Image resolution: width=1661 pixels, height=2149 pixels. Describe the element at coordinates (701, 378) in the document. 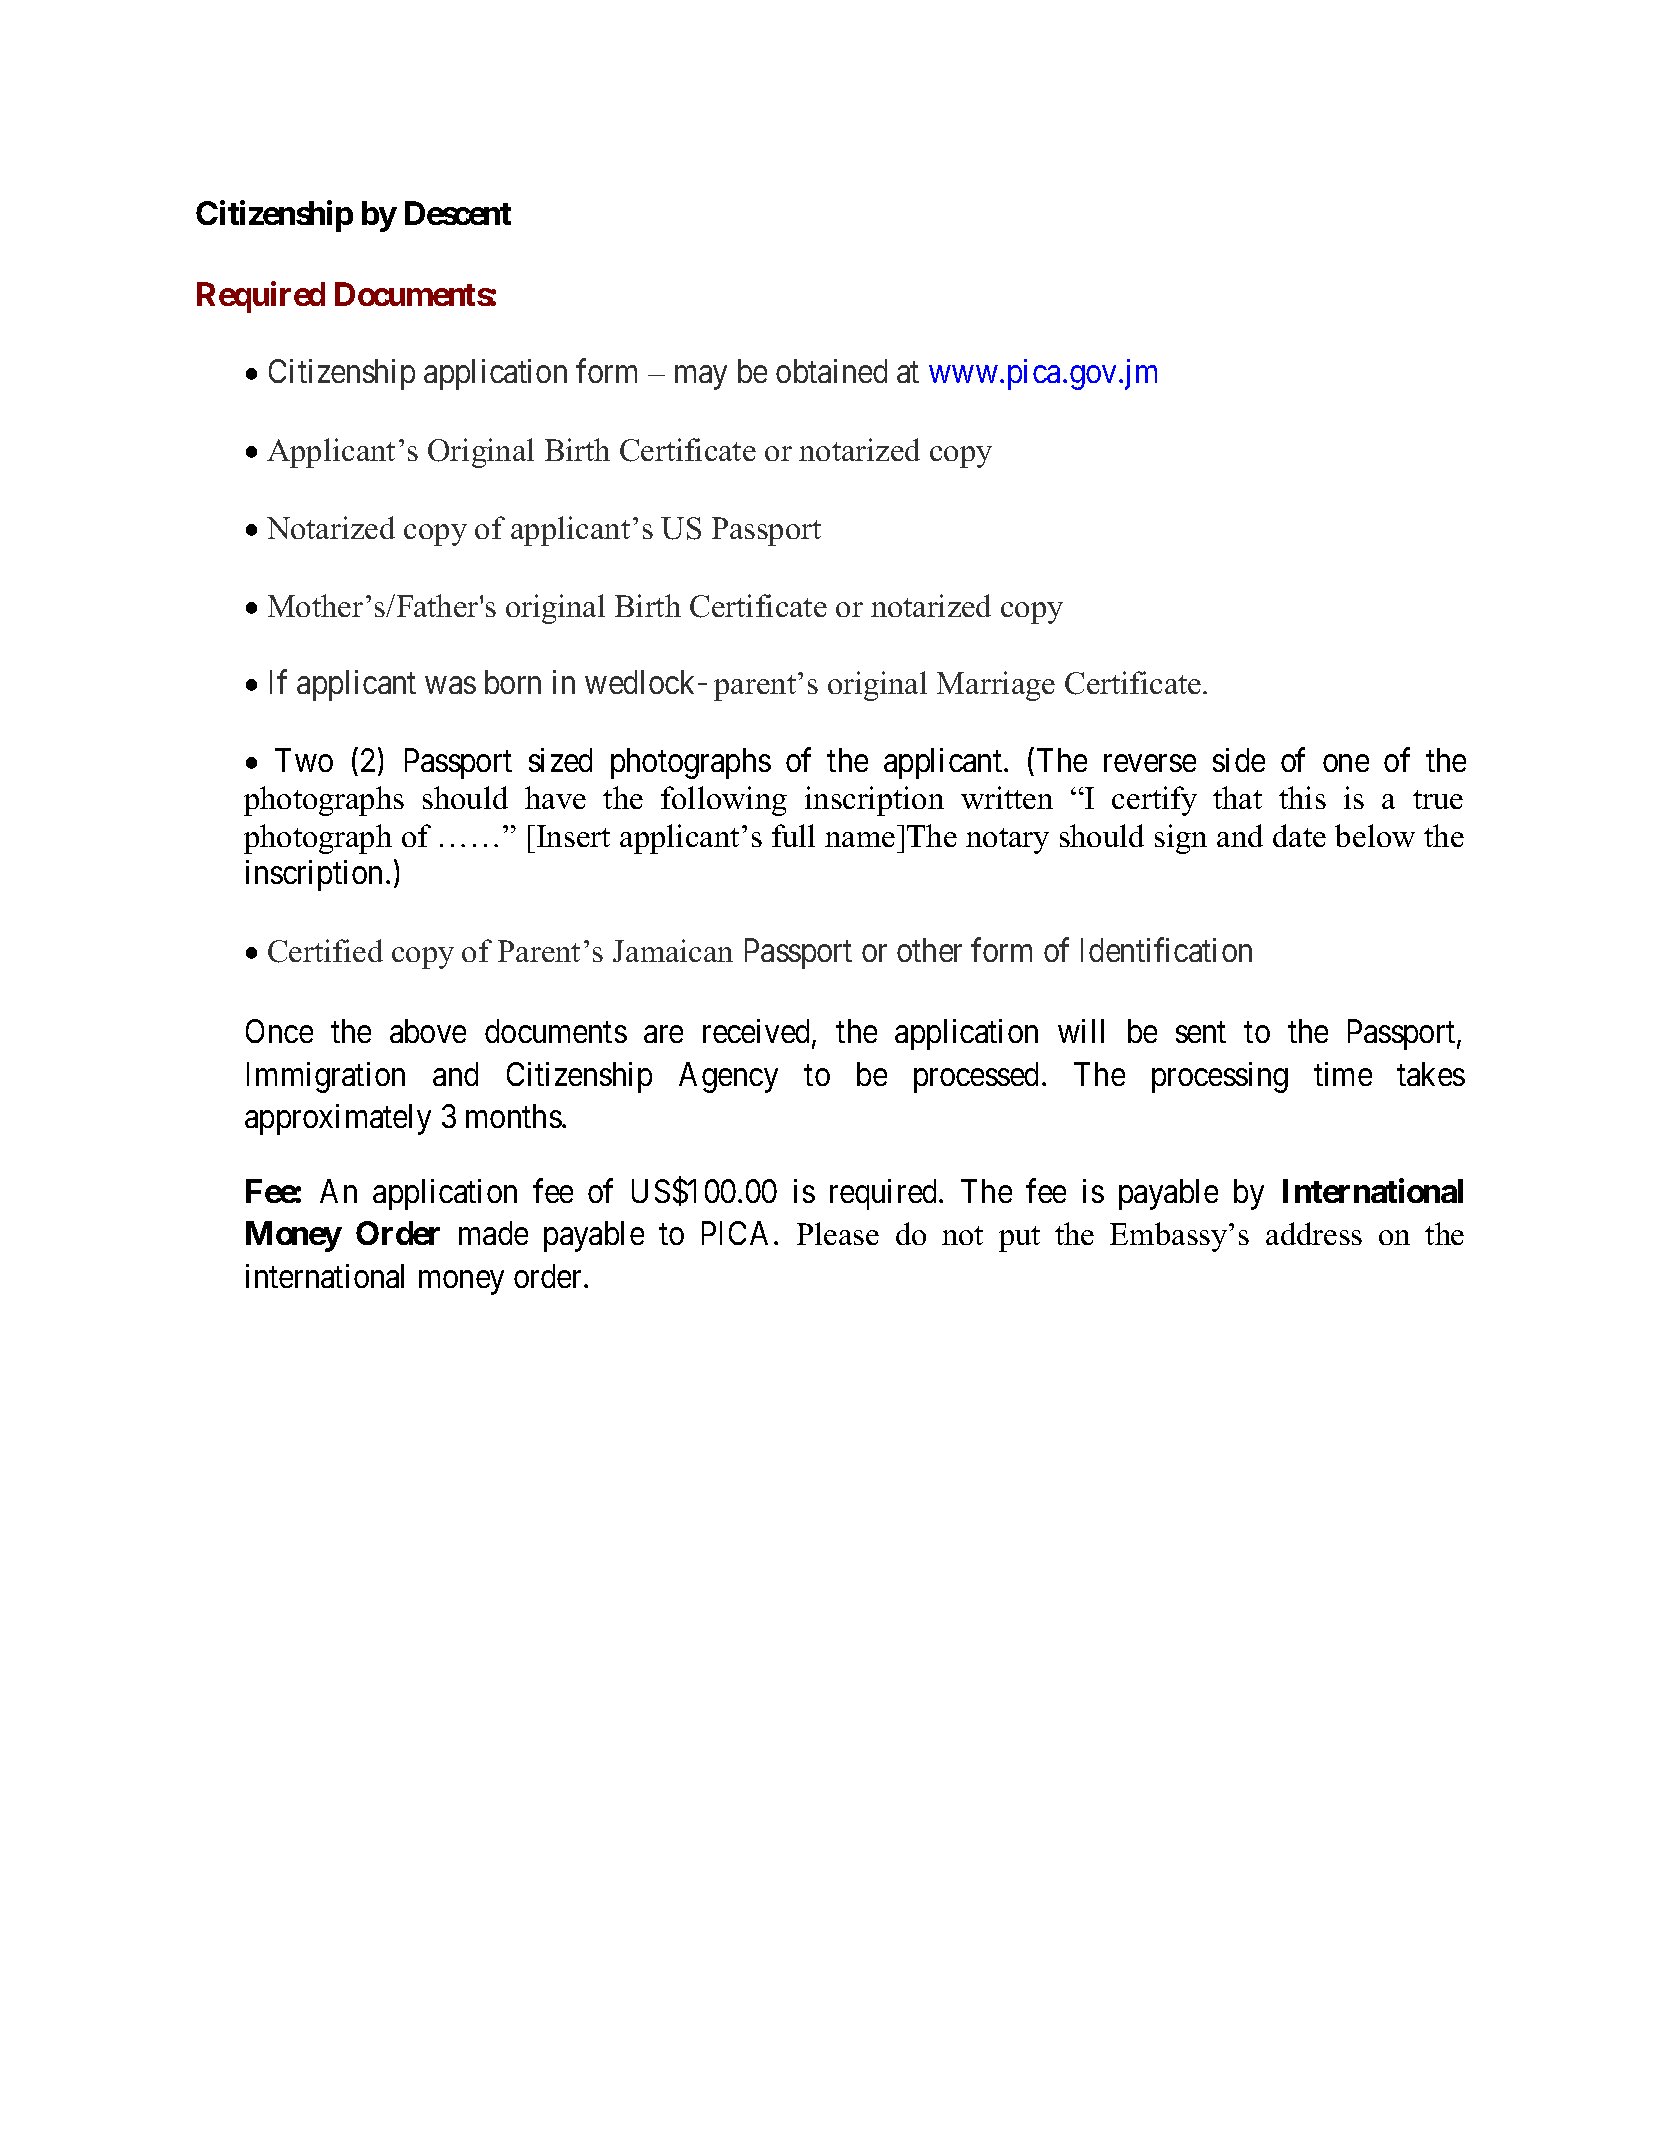

I see `may` at that location.
